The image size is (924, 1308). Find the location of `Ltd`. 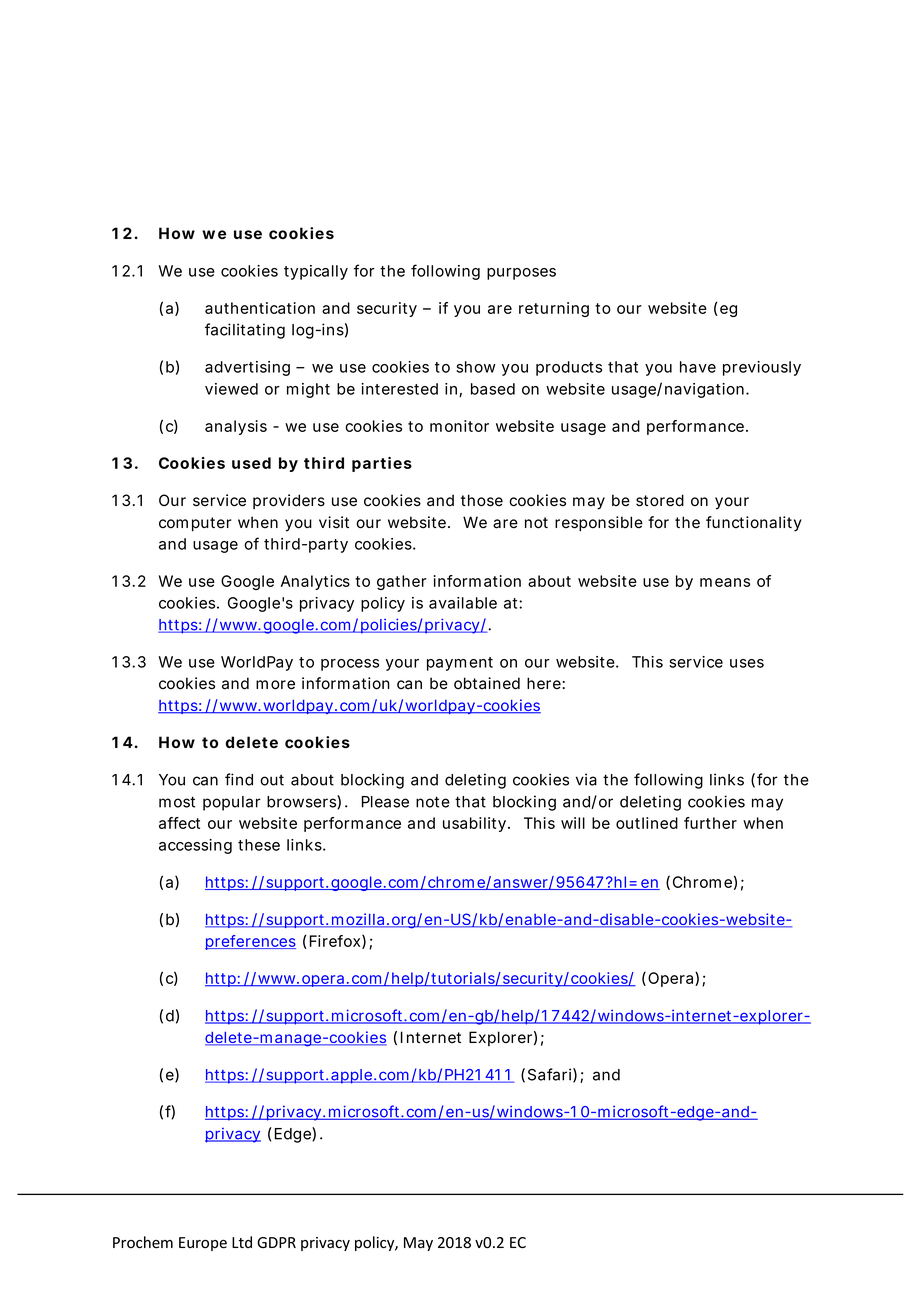

Ltd is located at coordinates (242, 1242).
